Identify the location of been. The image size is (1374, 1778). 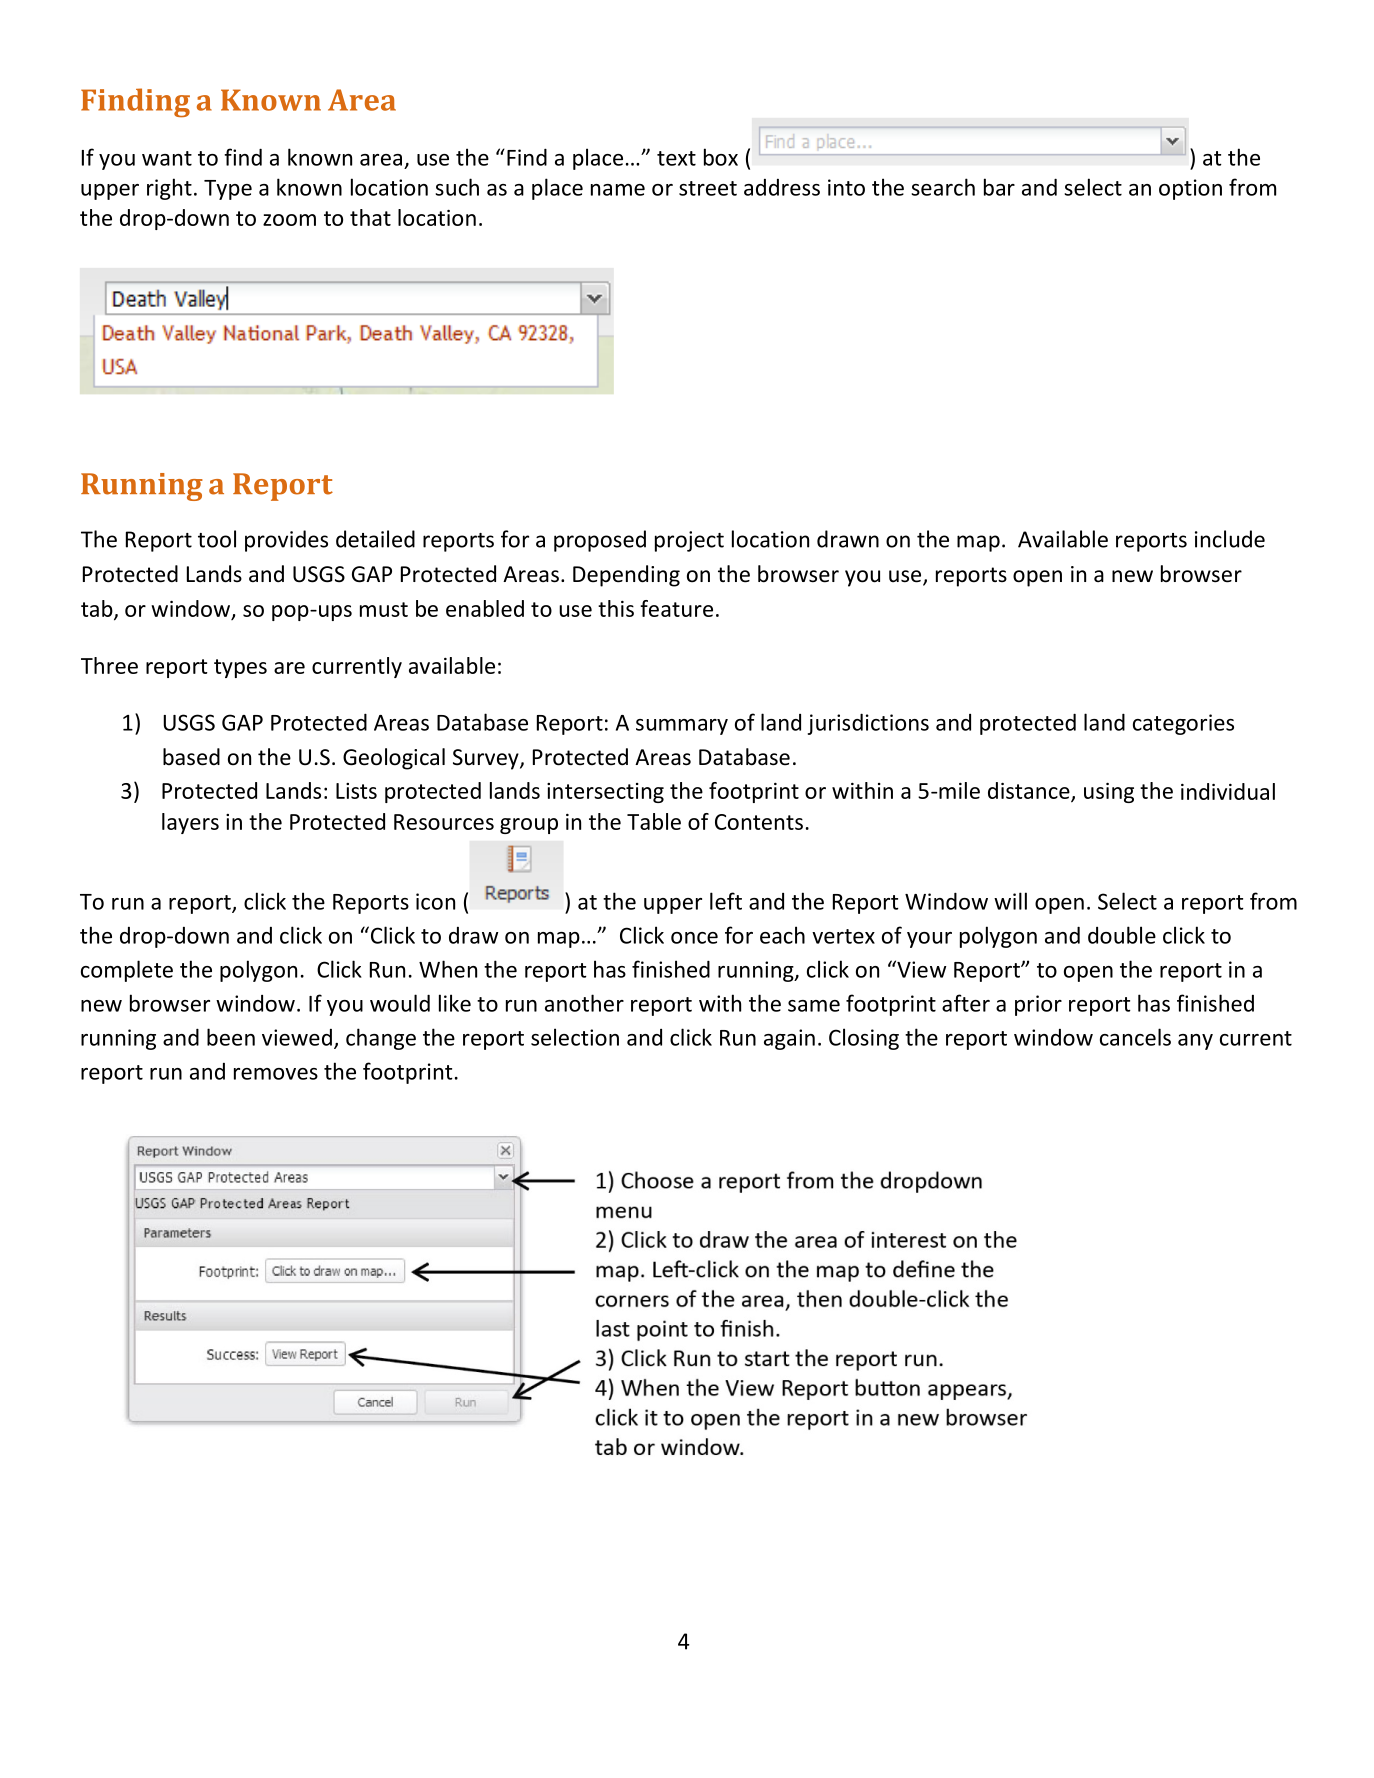
(231, 1037).
